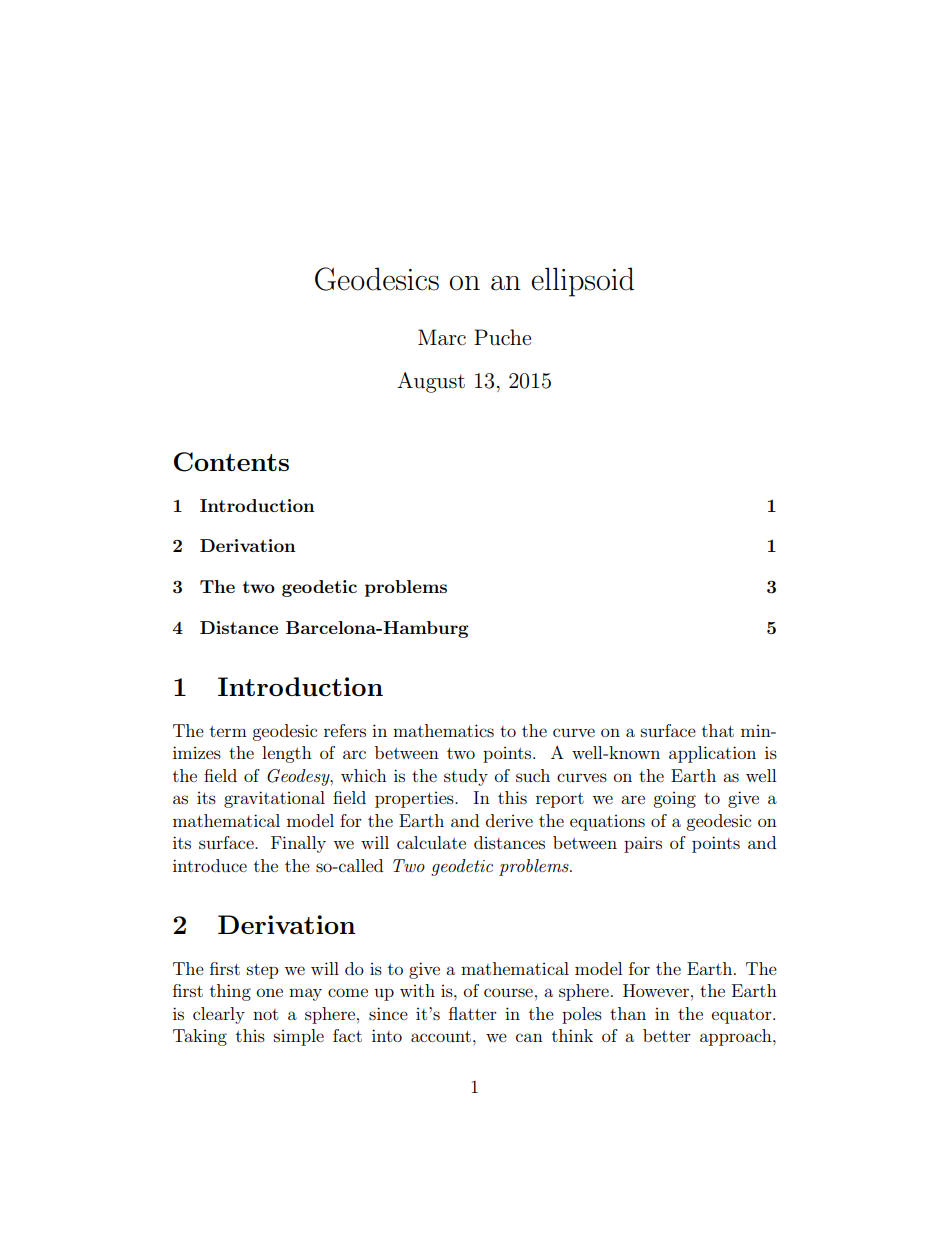 The width and height of the page is (952, 1233). I want to click on not, so click(265, 1014).
